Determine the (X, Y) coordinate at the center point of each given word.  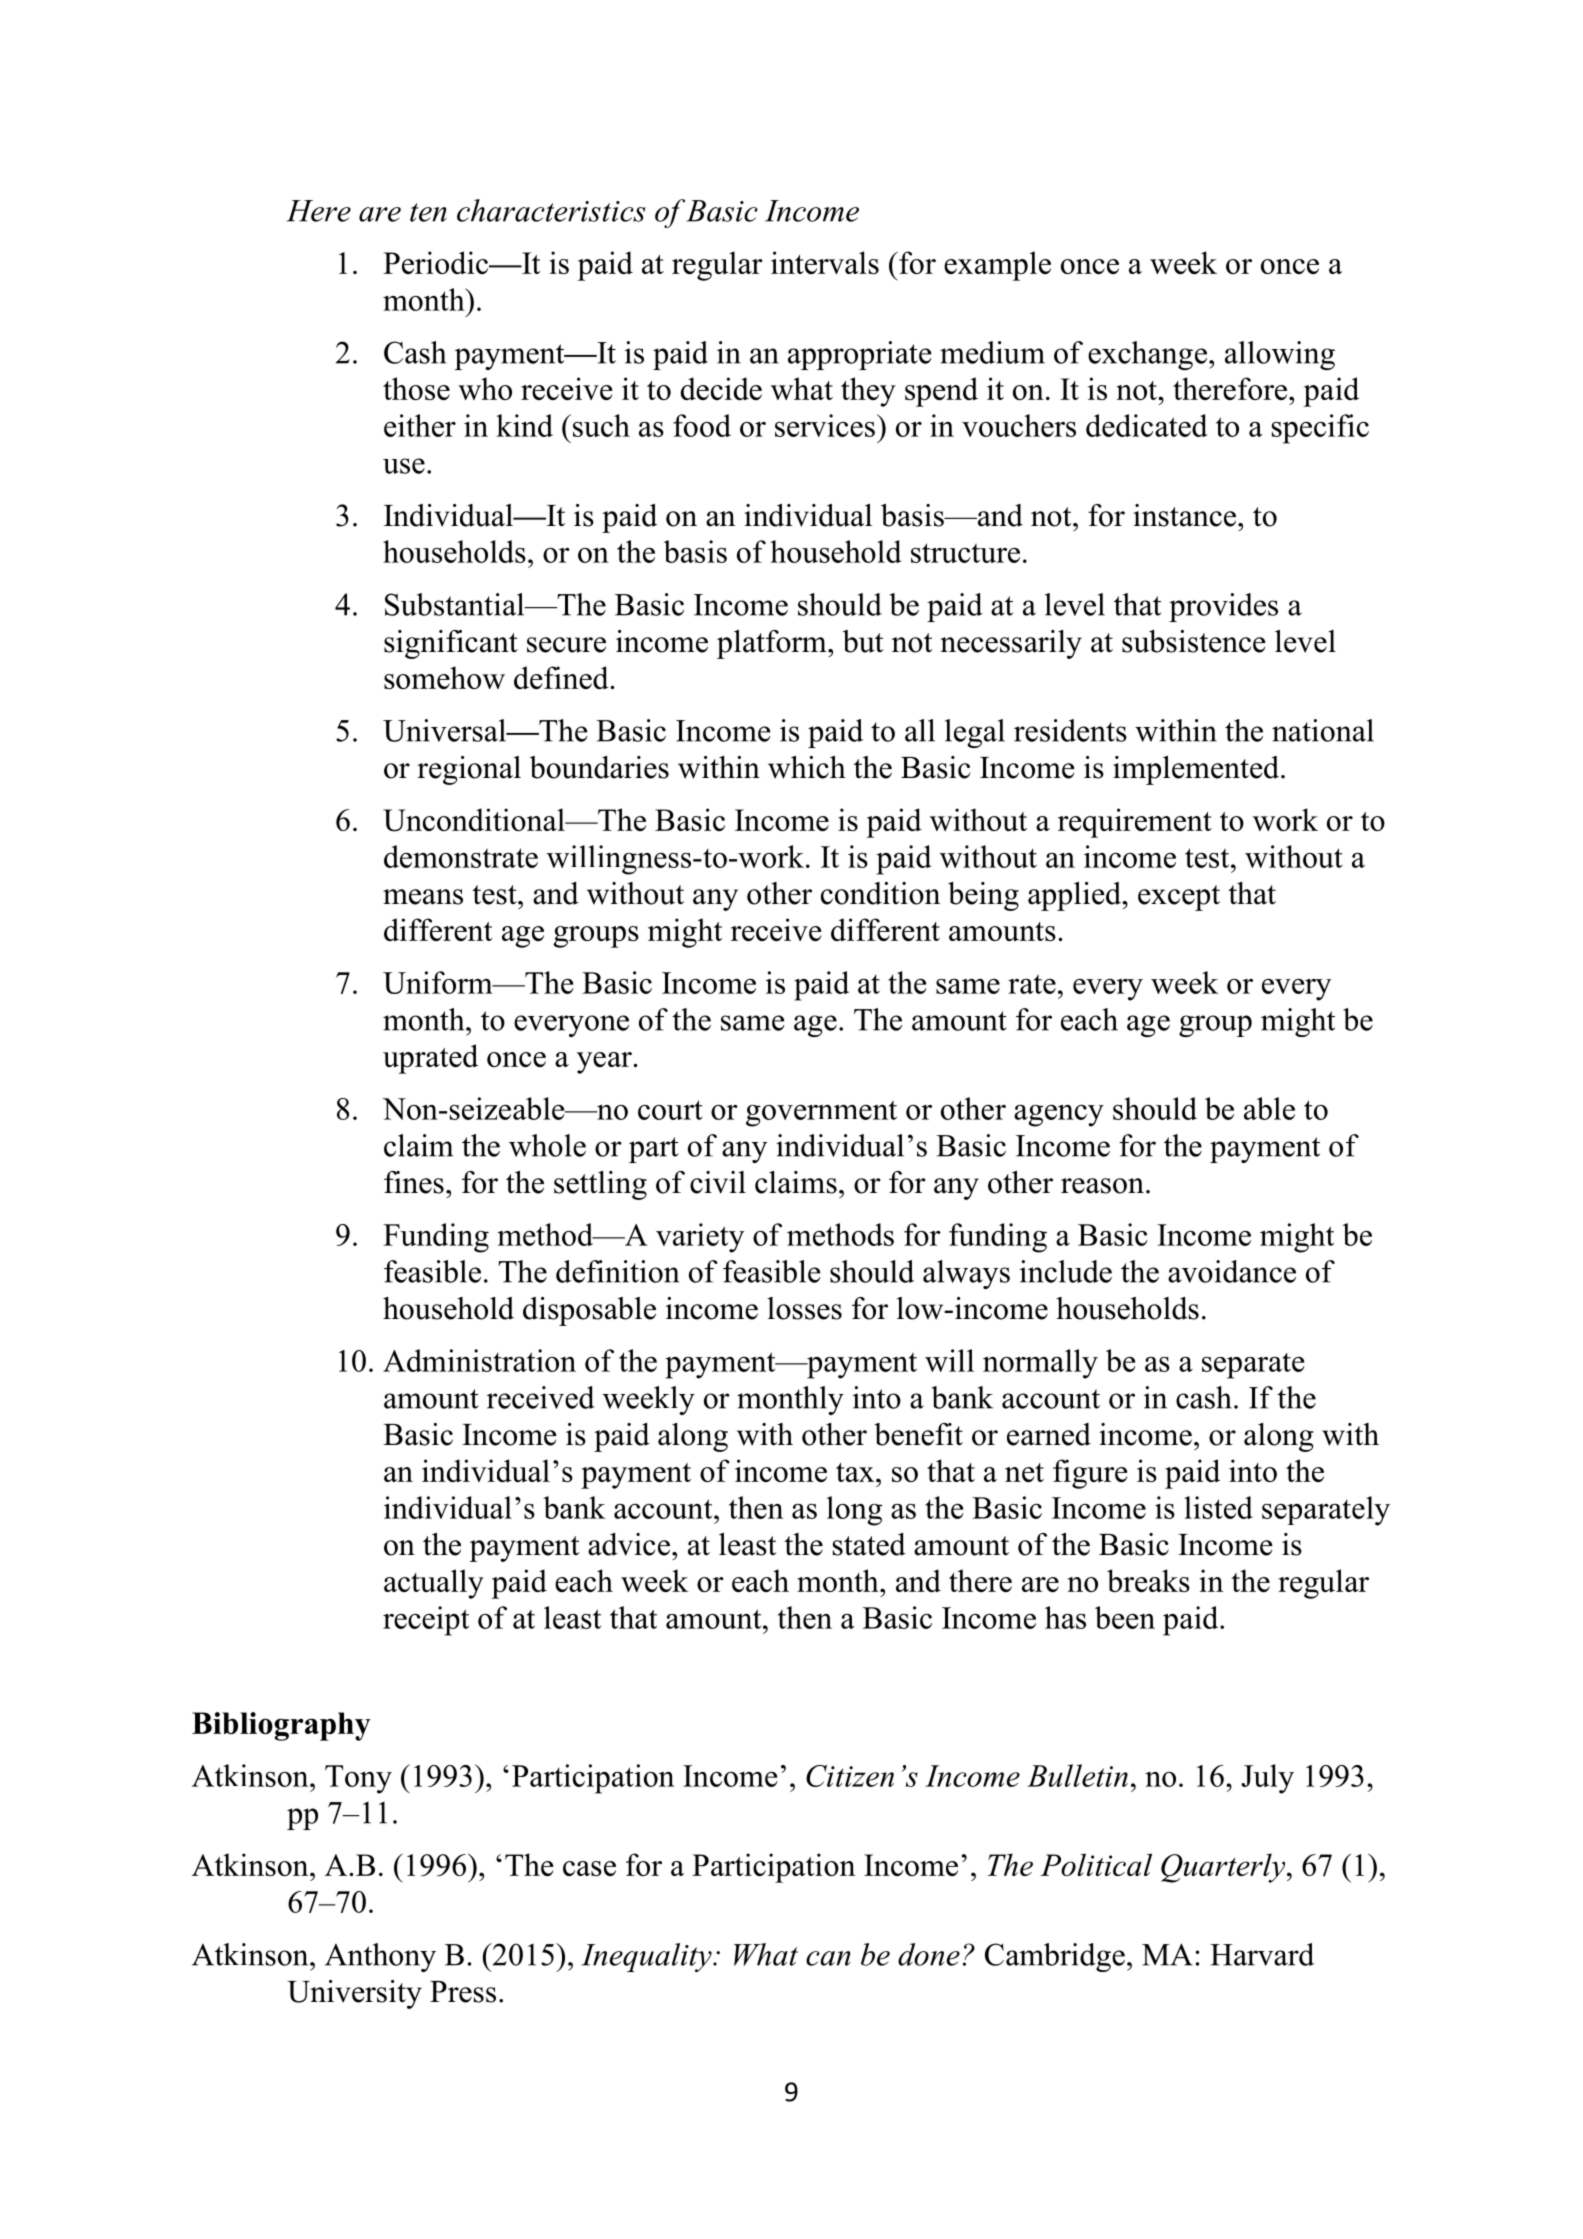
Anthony (380, 1957)
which (807, 767)
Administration (479, 1360)
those (416, 388)
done (929, 1954)
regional (469, 770)
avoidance (1232, 1271)
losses (804, 1308)
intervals (825, 262)
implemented (1196, 770)
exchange (1147, 355)
